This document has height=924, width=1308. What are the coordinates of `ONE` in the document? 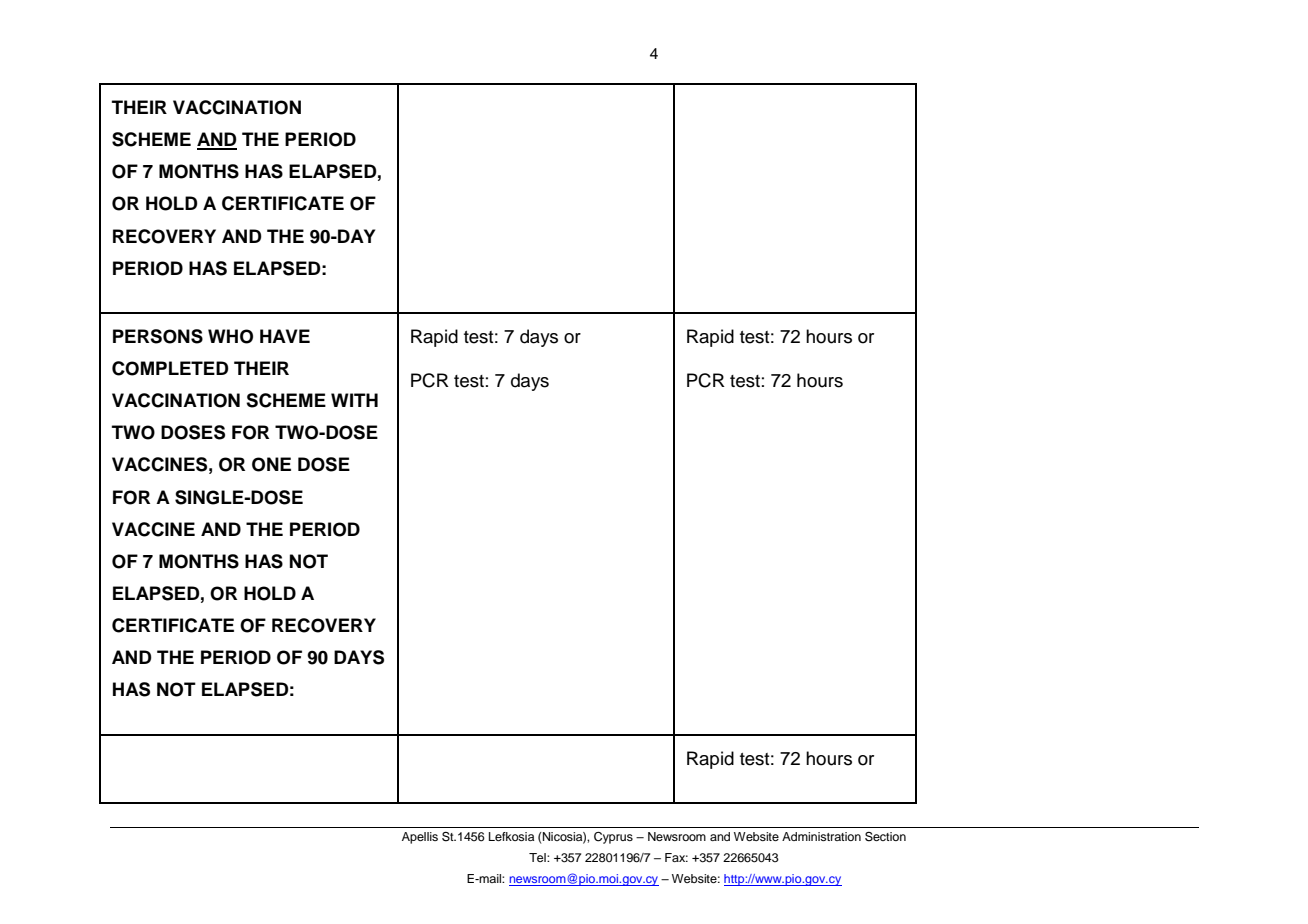 It's located at (271, 464).
